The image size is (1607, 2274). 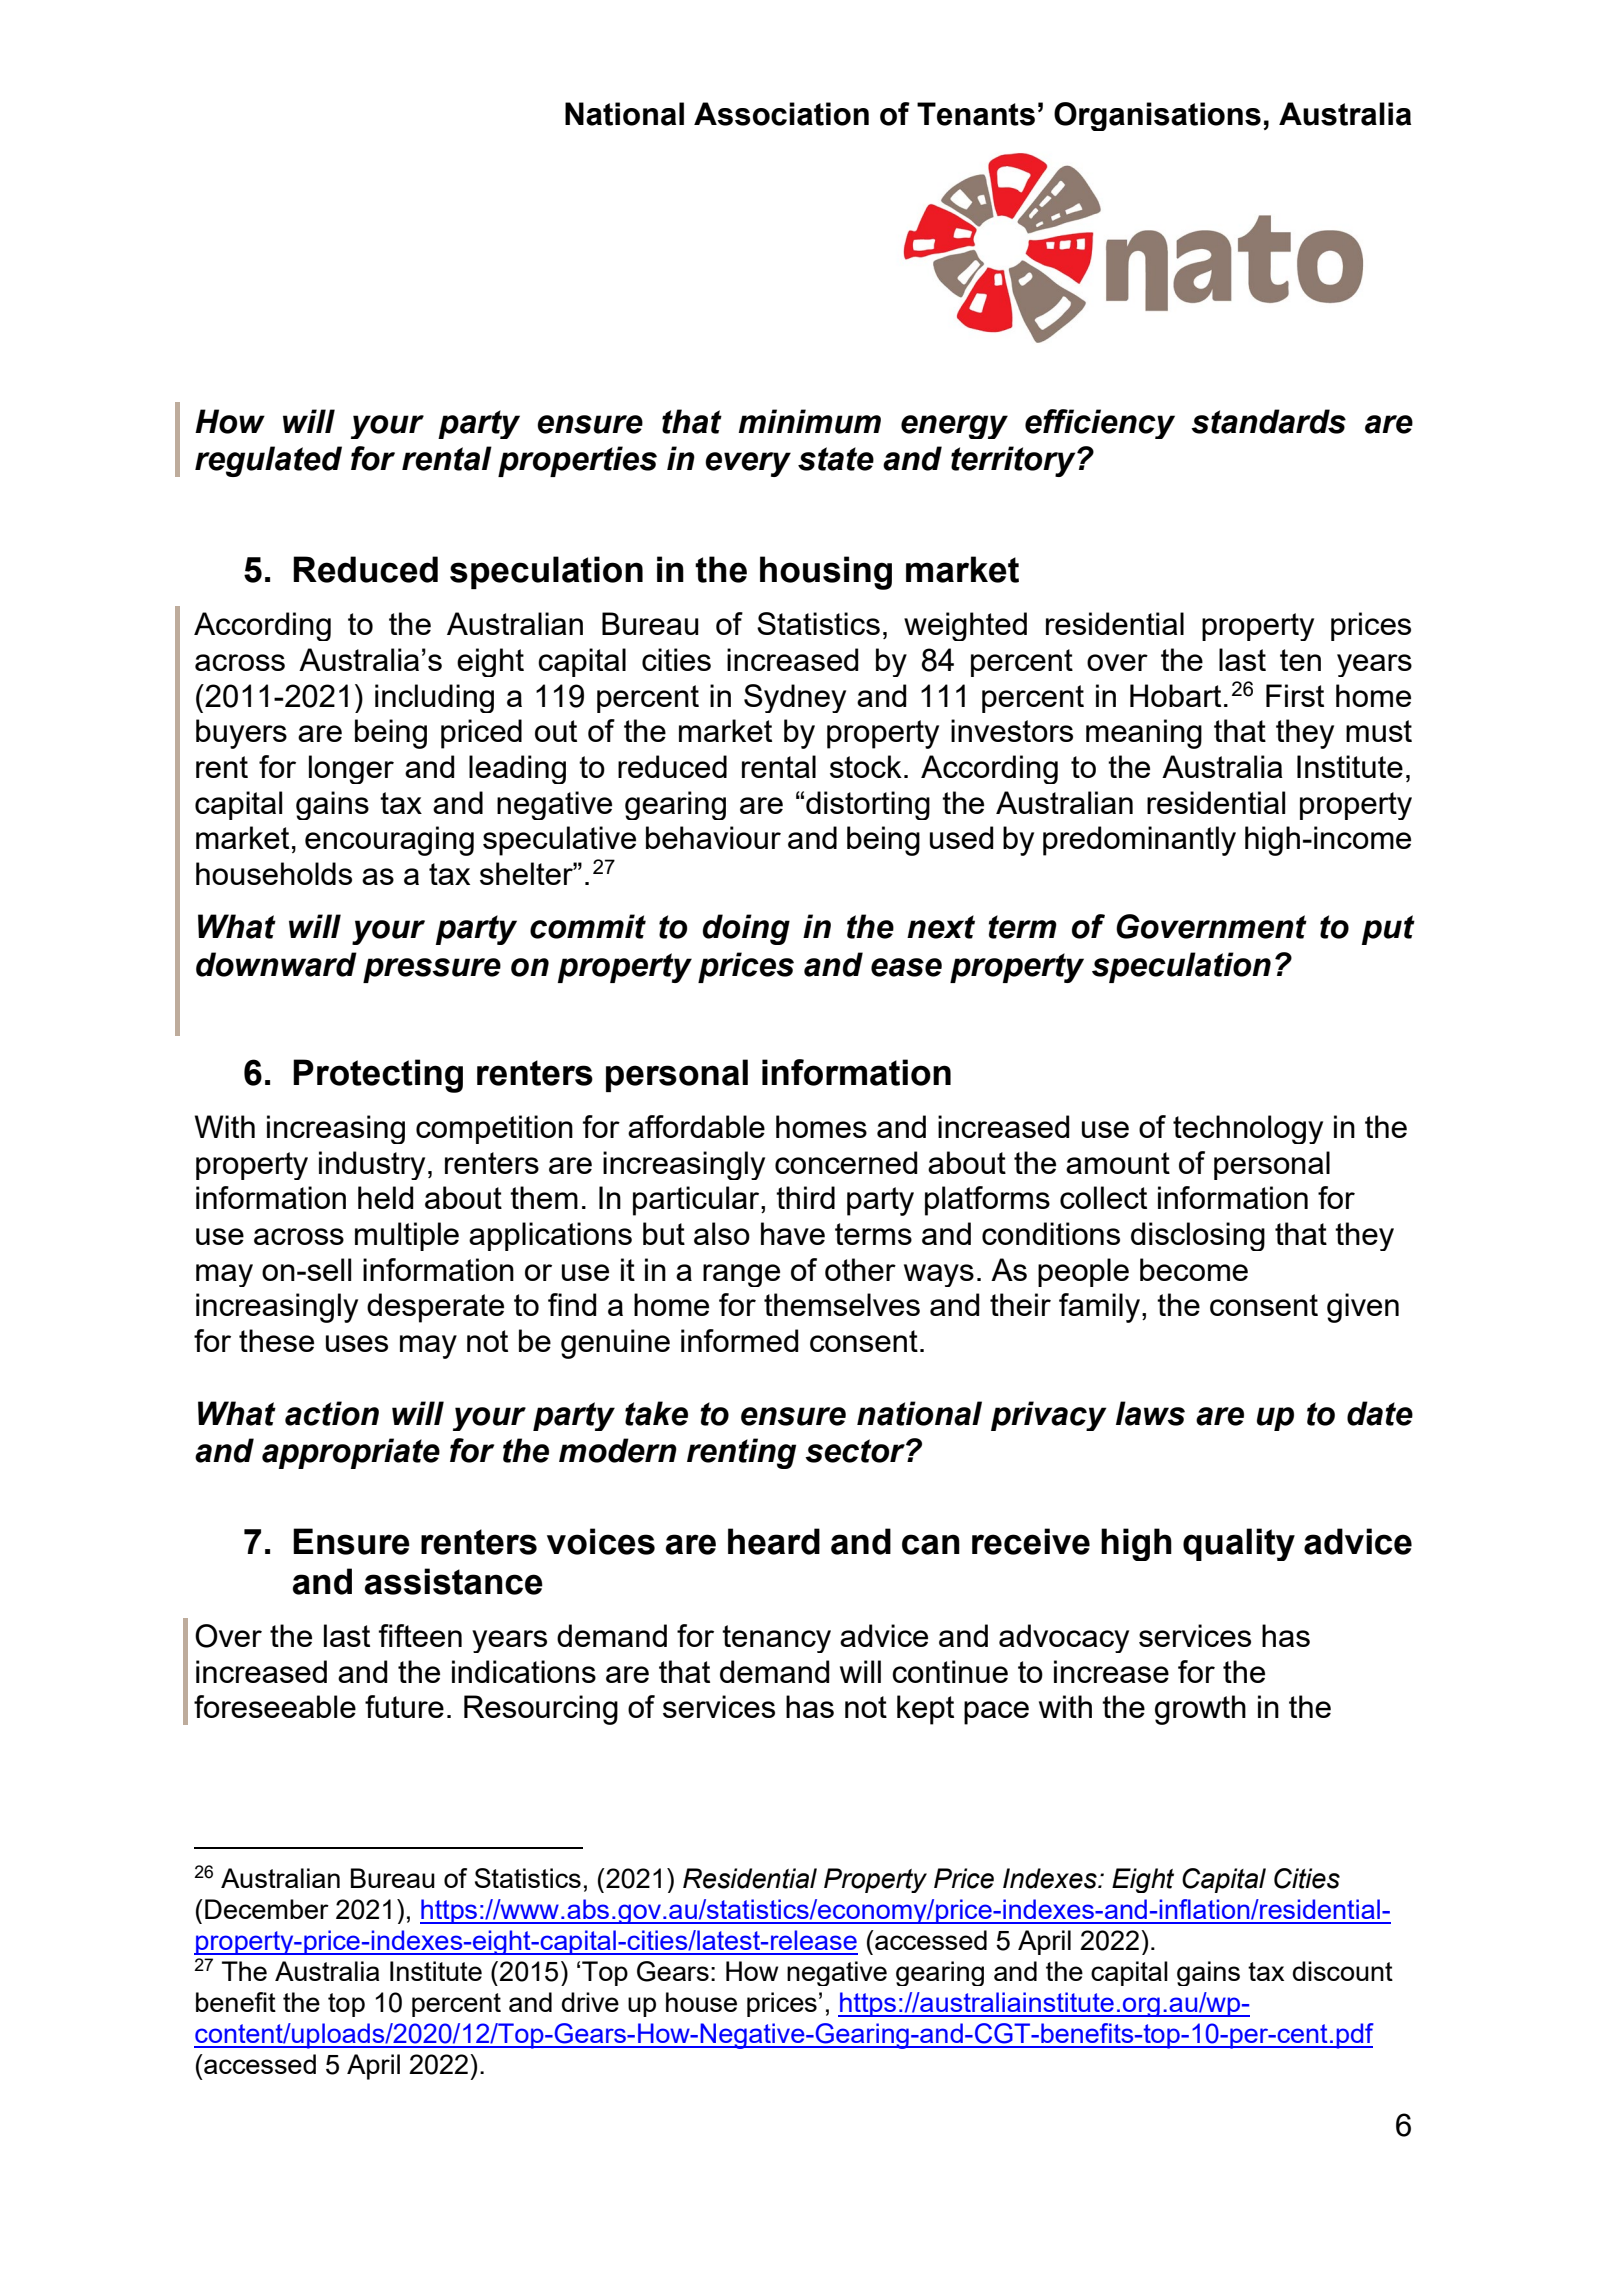 I want to click on regulated, so click(x=268, y=461).
